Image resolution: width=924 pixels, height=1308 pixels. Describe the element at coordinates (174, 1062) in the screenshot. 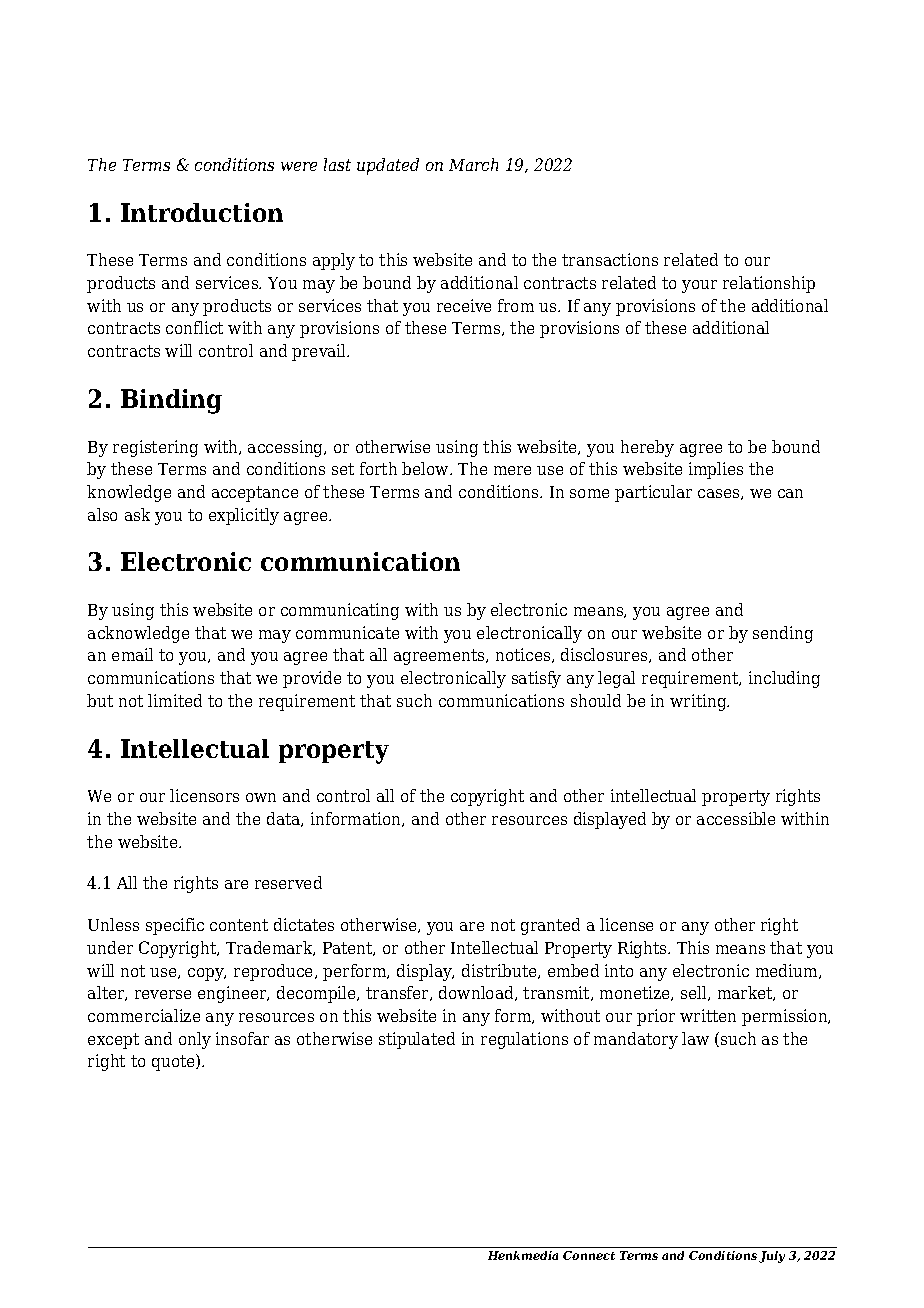

I see `quote` at that location.
